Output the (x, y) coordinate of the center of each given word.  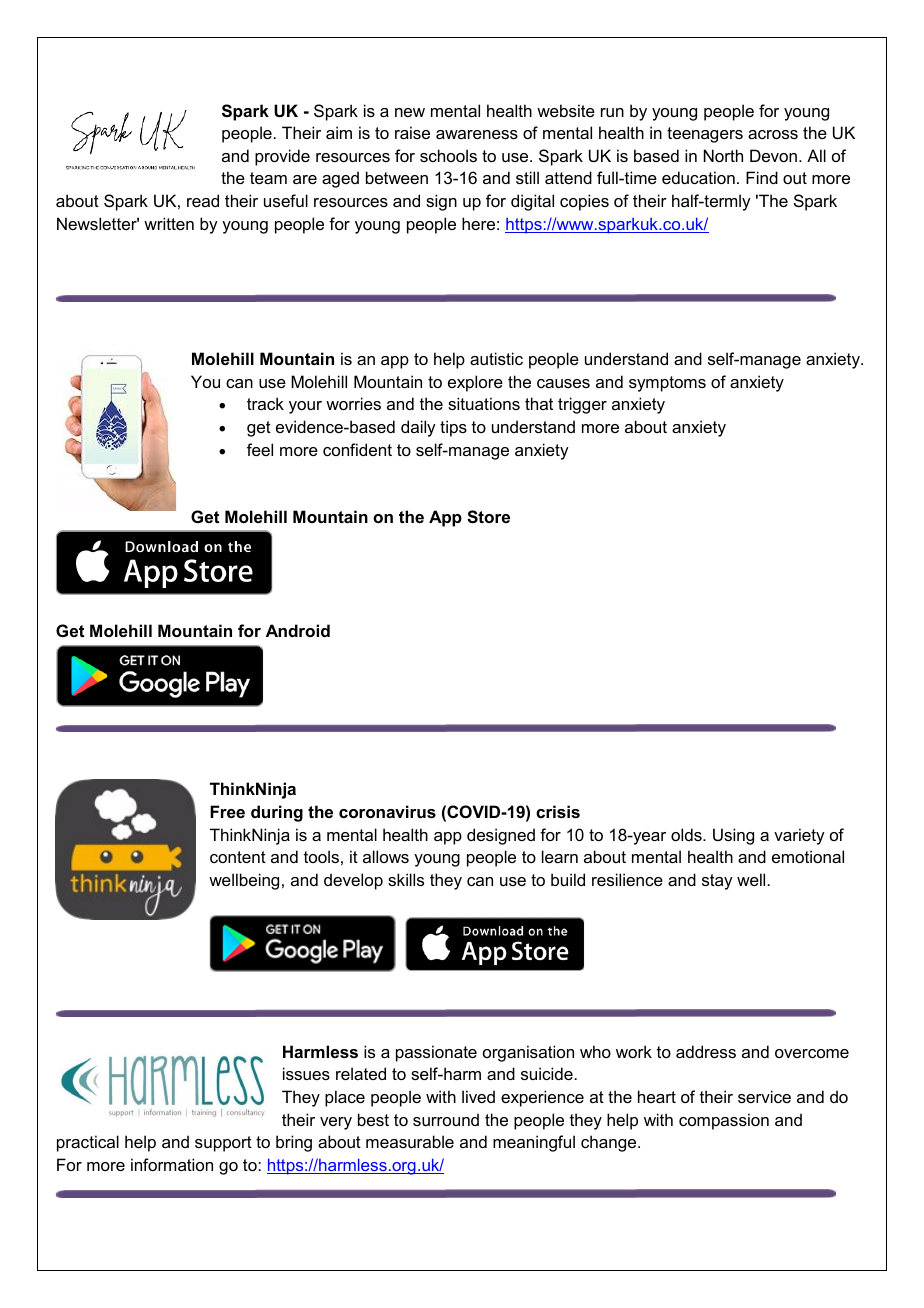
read (203, 200)
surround (446, 1119)
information (172, 1164)
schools (448, 155)
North (723, 155)
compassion (724, 1121)
